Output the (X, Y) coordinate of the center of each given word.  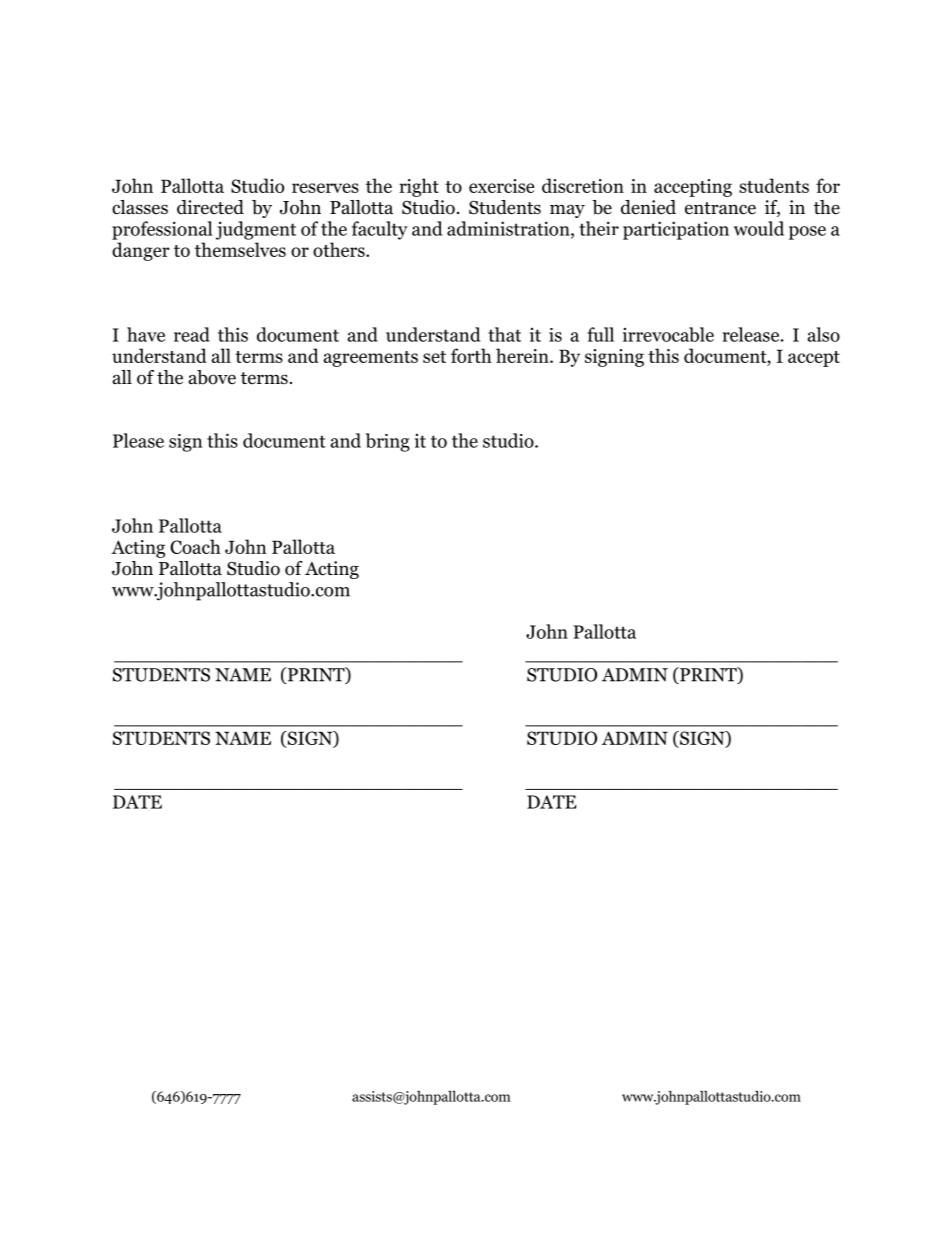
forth (471, 355)
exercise (501, 186)
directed (210, 207)
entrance (720, 208)
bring (388, 442)
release (751, 334)
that (504, 334)
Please (138, 440)
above (212, 377)
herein (523, 355)
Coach (195, 546)
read (192, 334)
